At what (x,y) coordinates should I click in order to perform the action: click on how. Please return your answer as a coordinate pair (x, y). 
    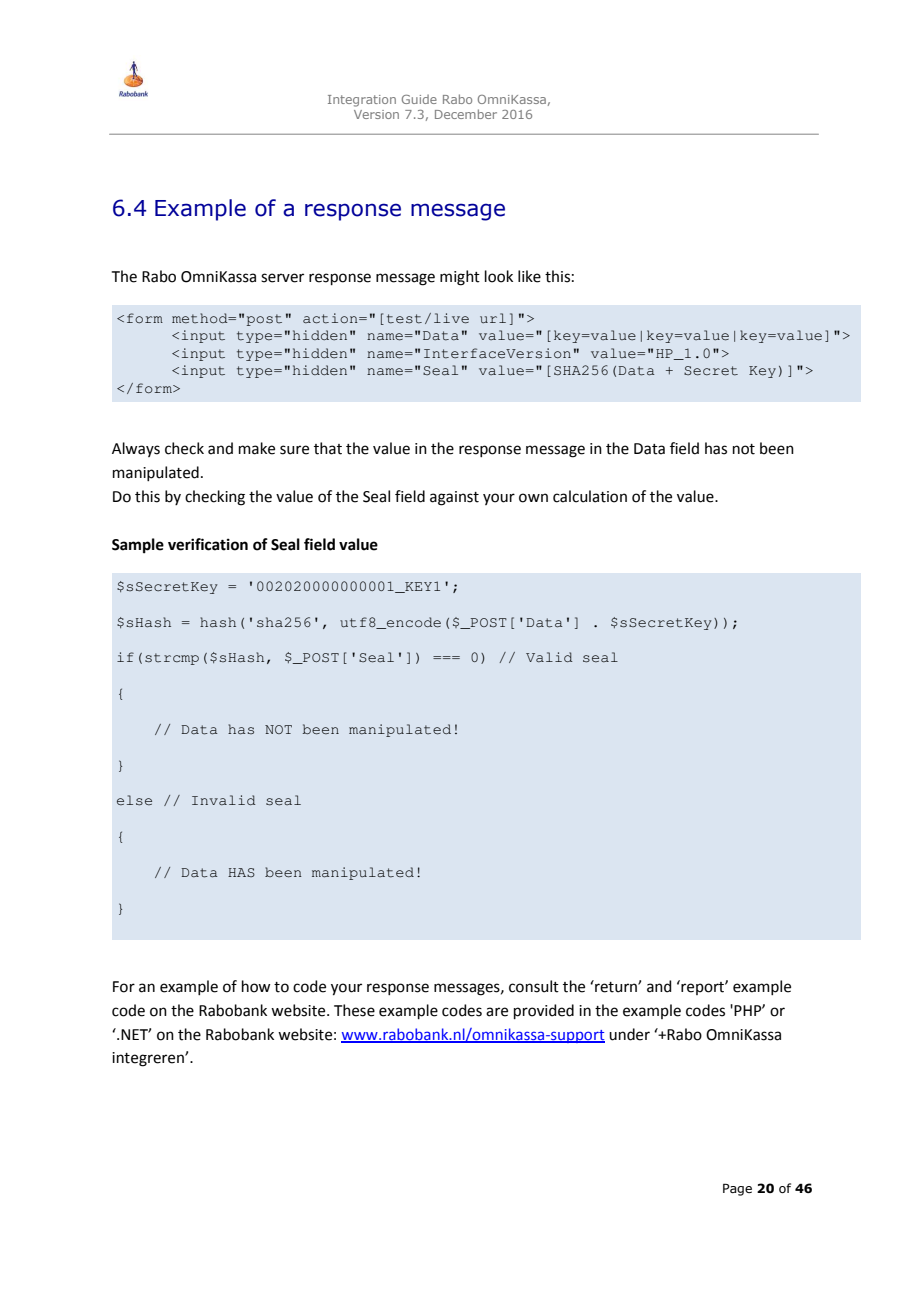
    Looking at the image, I should click on (256, 986).
